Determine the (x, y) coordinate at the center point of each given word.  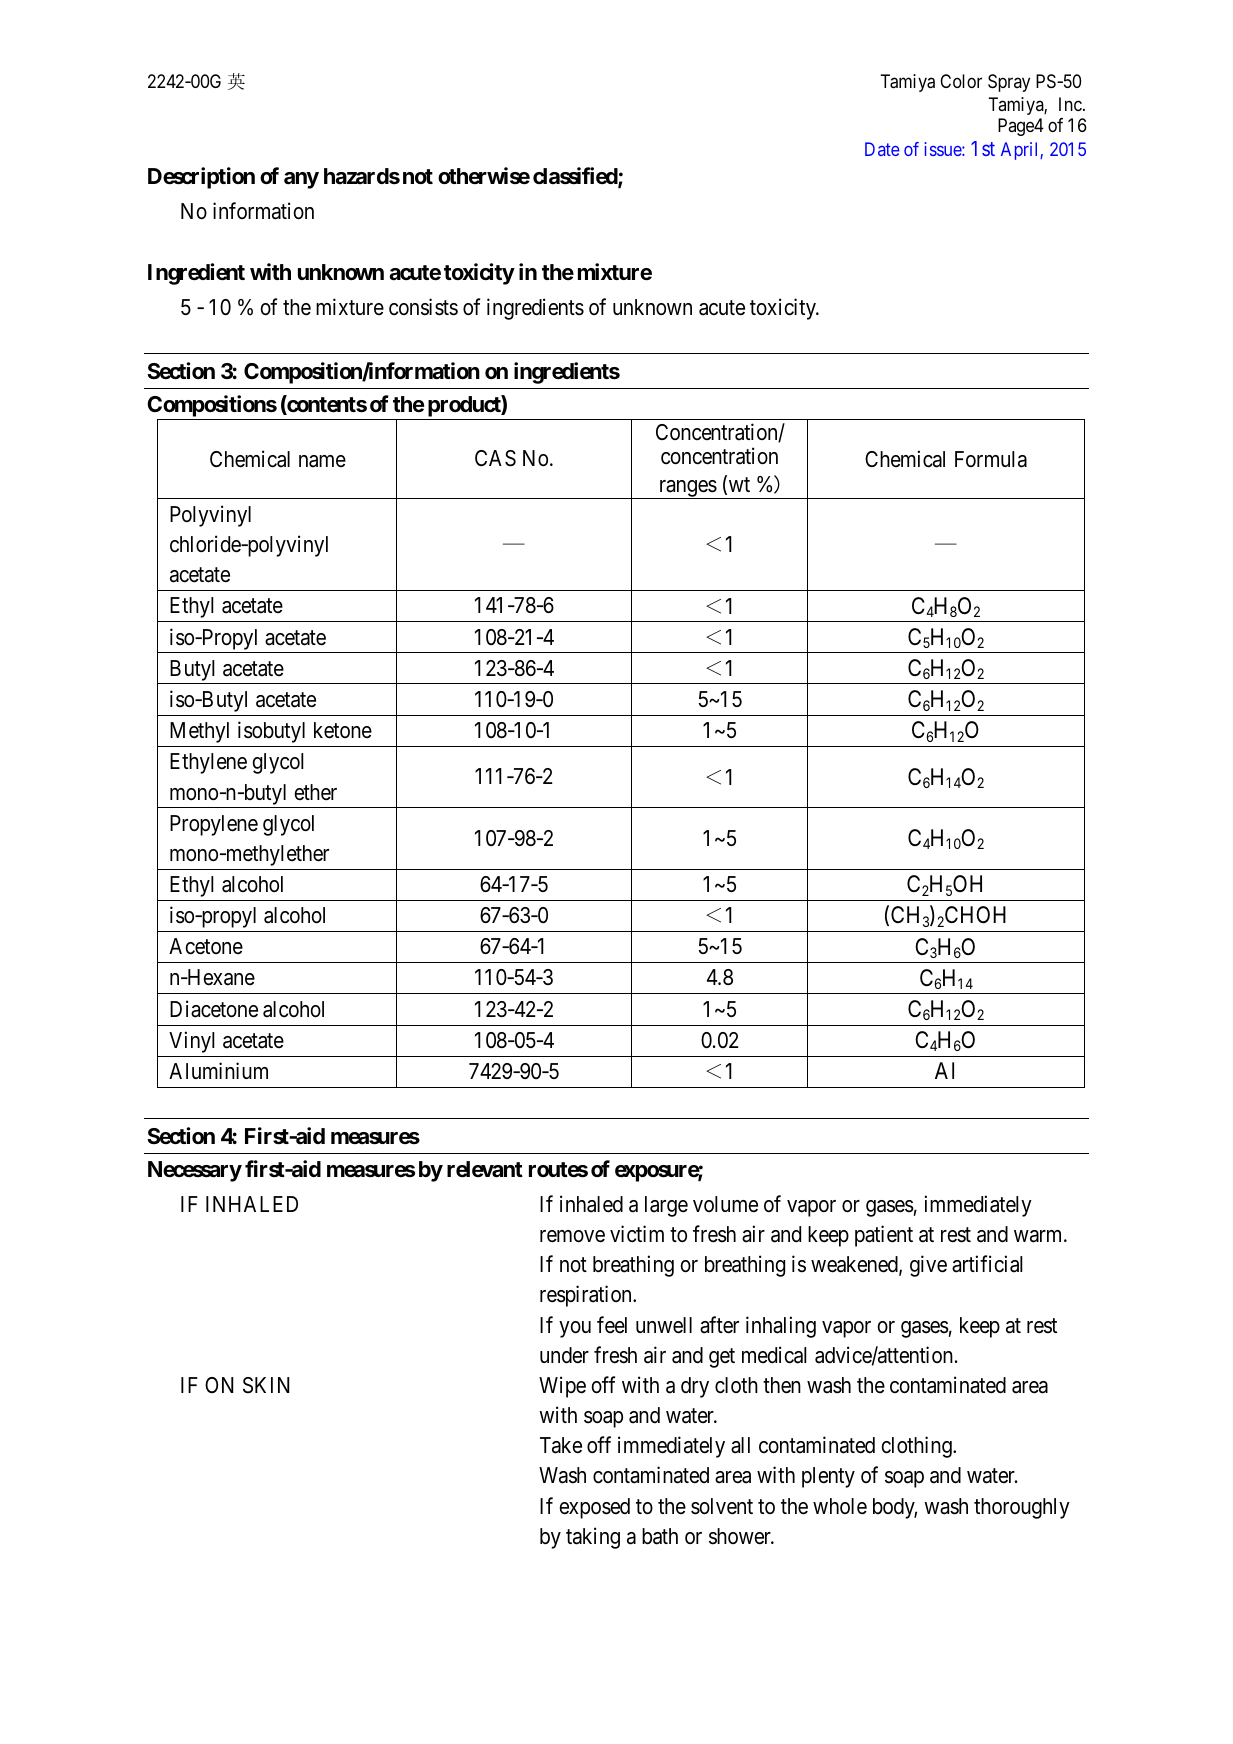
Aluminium (218, 1070)
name (322, 461)
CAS (495, 458)
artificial (987, 1264)
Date (882, 149)
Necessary (195, 1171)
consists (423, 307)
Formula (991, 459)
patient (884, 1236)
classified (576, 177)
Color (961, 81)
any (301, 180)
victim (637, 1234)
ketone (343, 730)
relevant (485, 1169)
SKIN (266, 1385)
